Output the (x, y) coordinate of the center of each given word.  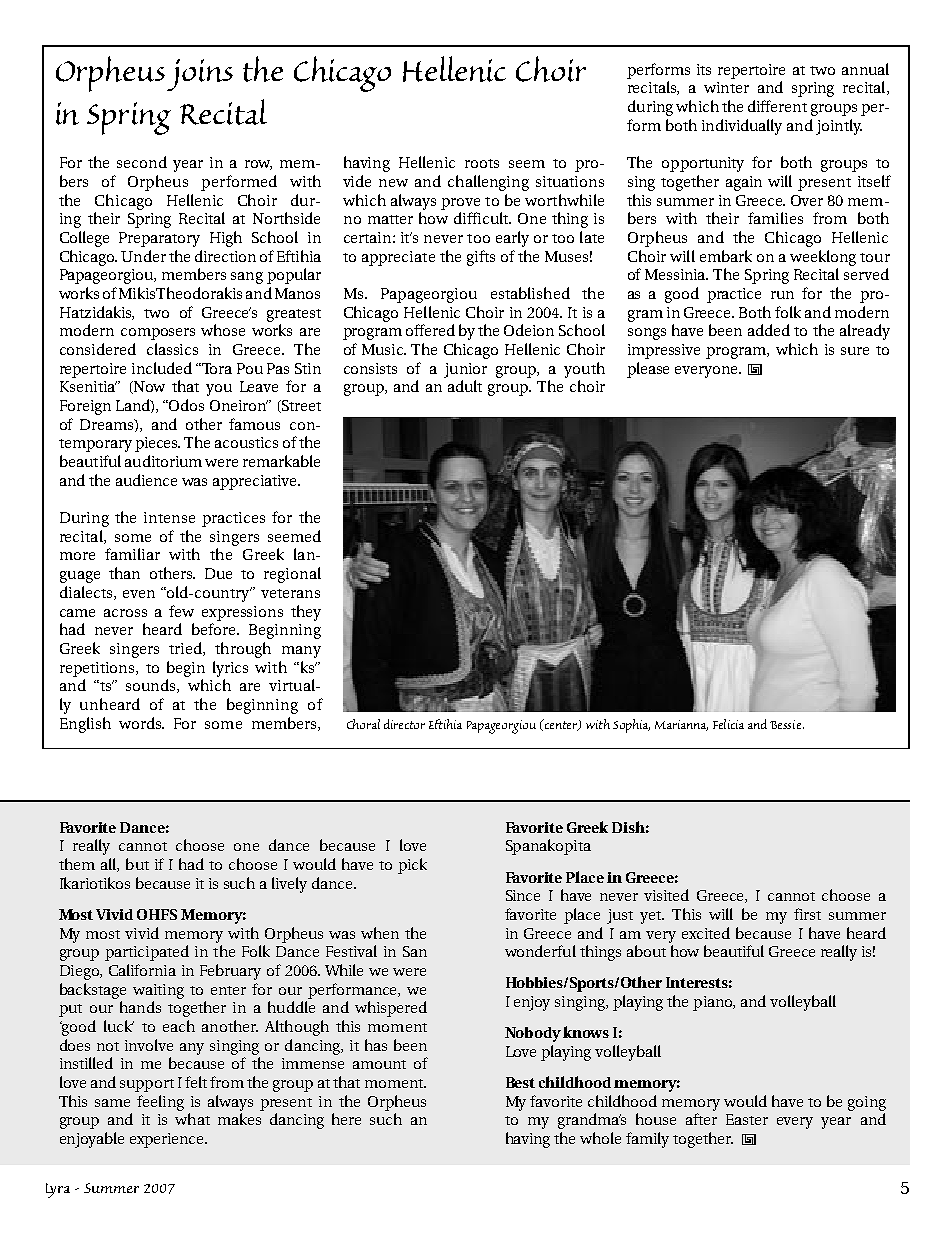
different (777, 106)
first (807, 914)
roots (482, 163)
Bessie (787, 724)
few (181, 611)
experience (168, 1140)
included (162, 368)
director (404, 724)
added (769, 330)
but (137, 864)
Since (523, 895)
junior (465, 370)
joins (200, 75)
